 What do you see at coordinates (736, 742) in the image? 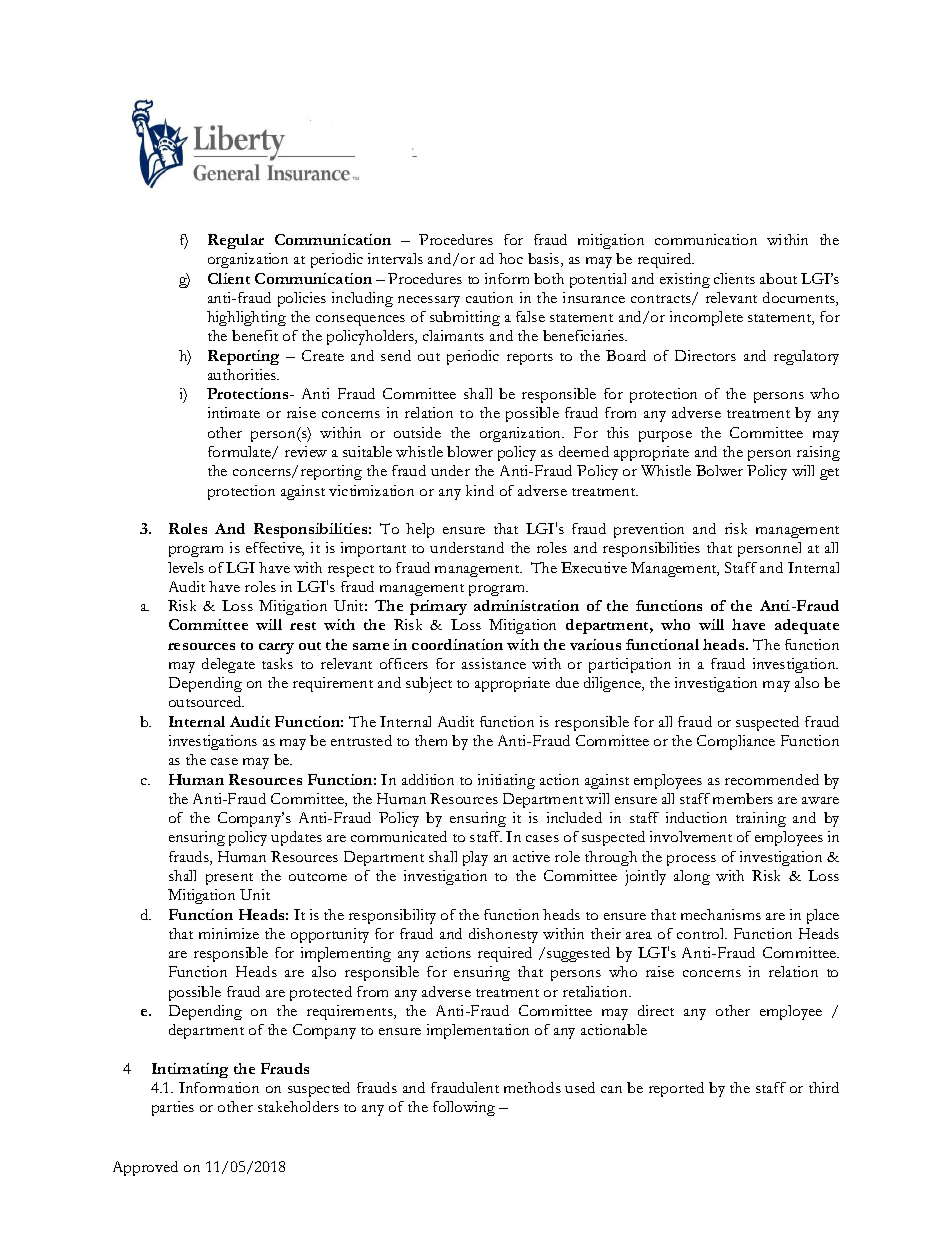
I see `Compliance` at bounding box center [736, 742].
